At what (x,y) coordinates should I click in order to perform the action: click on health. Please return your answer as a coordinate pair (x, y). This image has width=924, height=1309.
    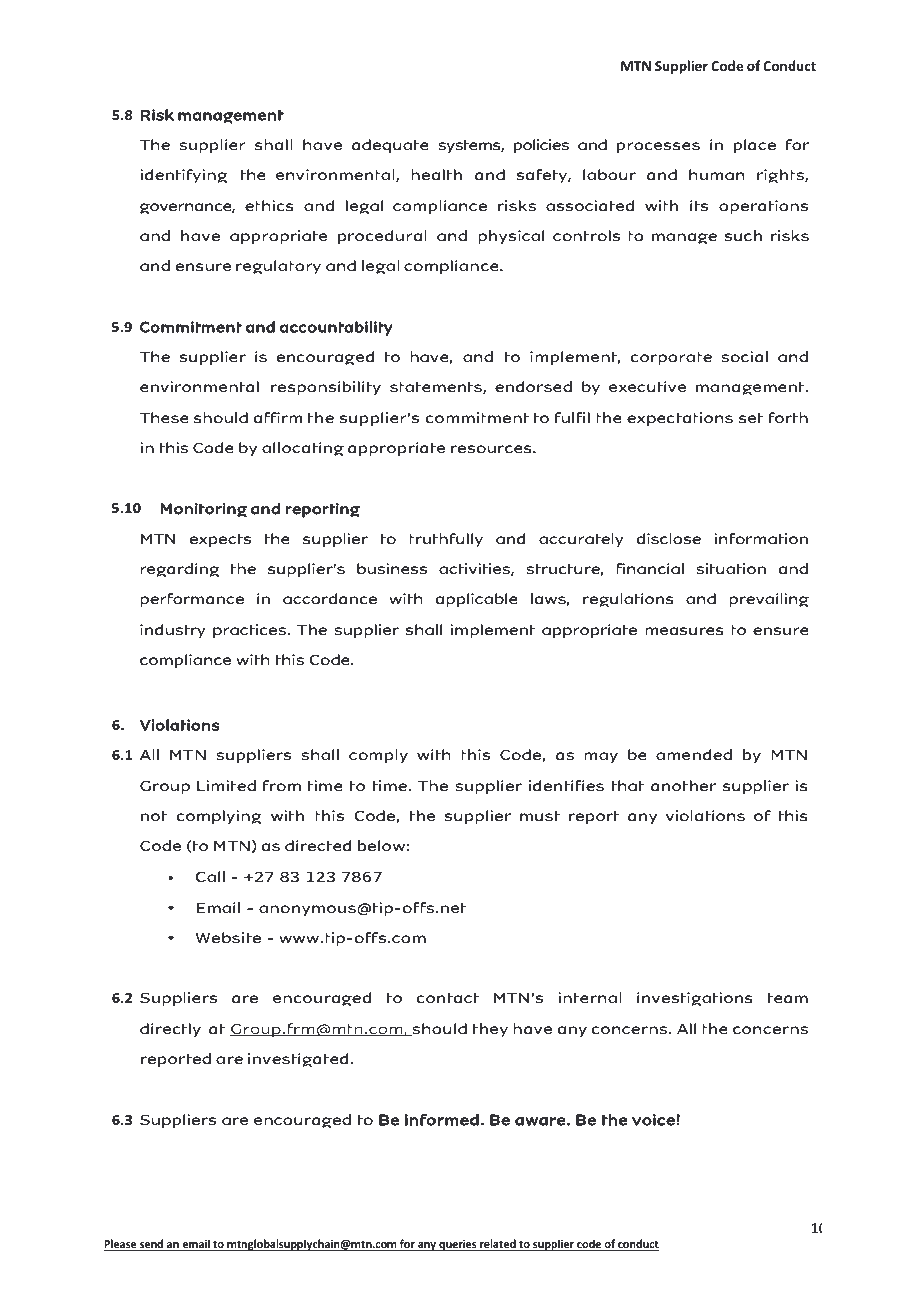
    Looking at the image, I should click on (436, 174).
